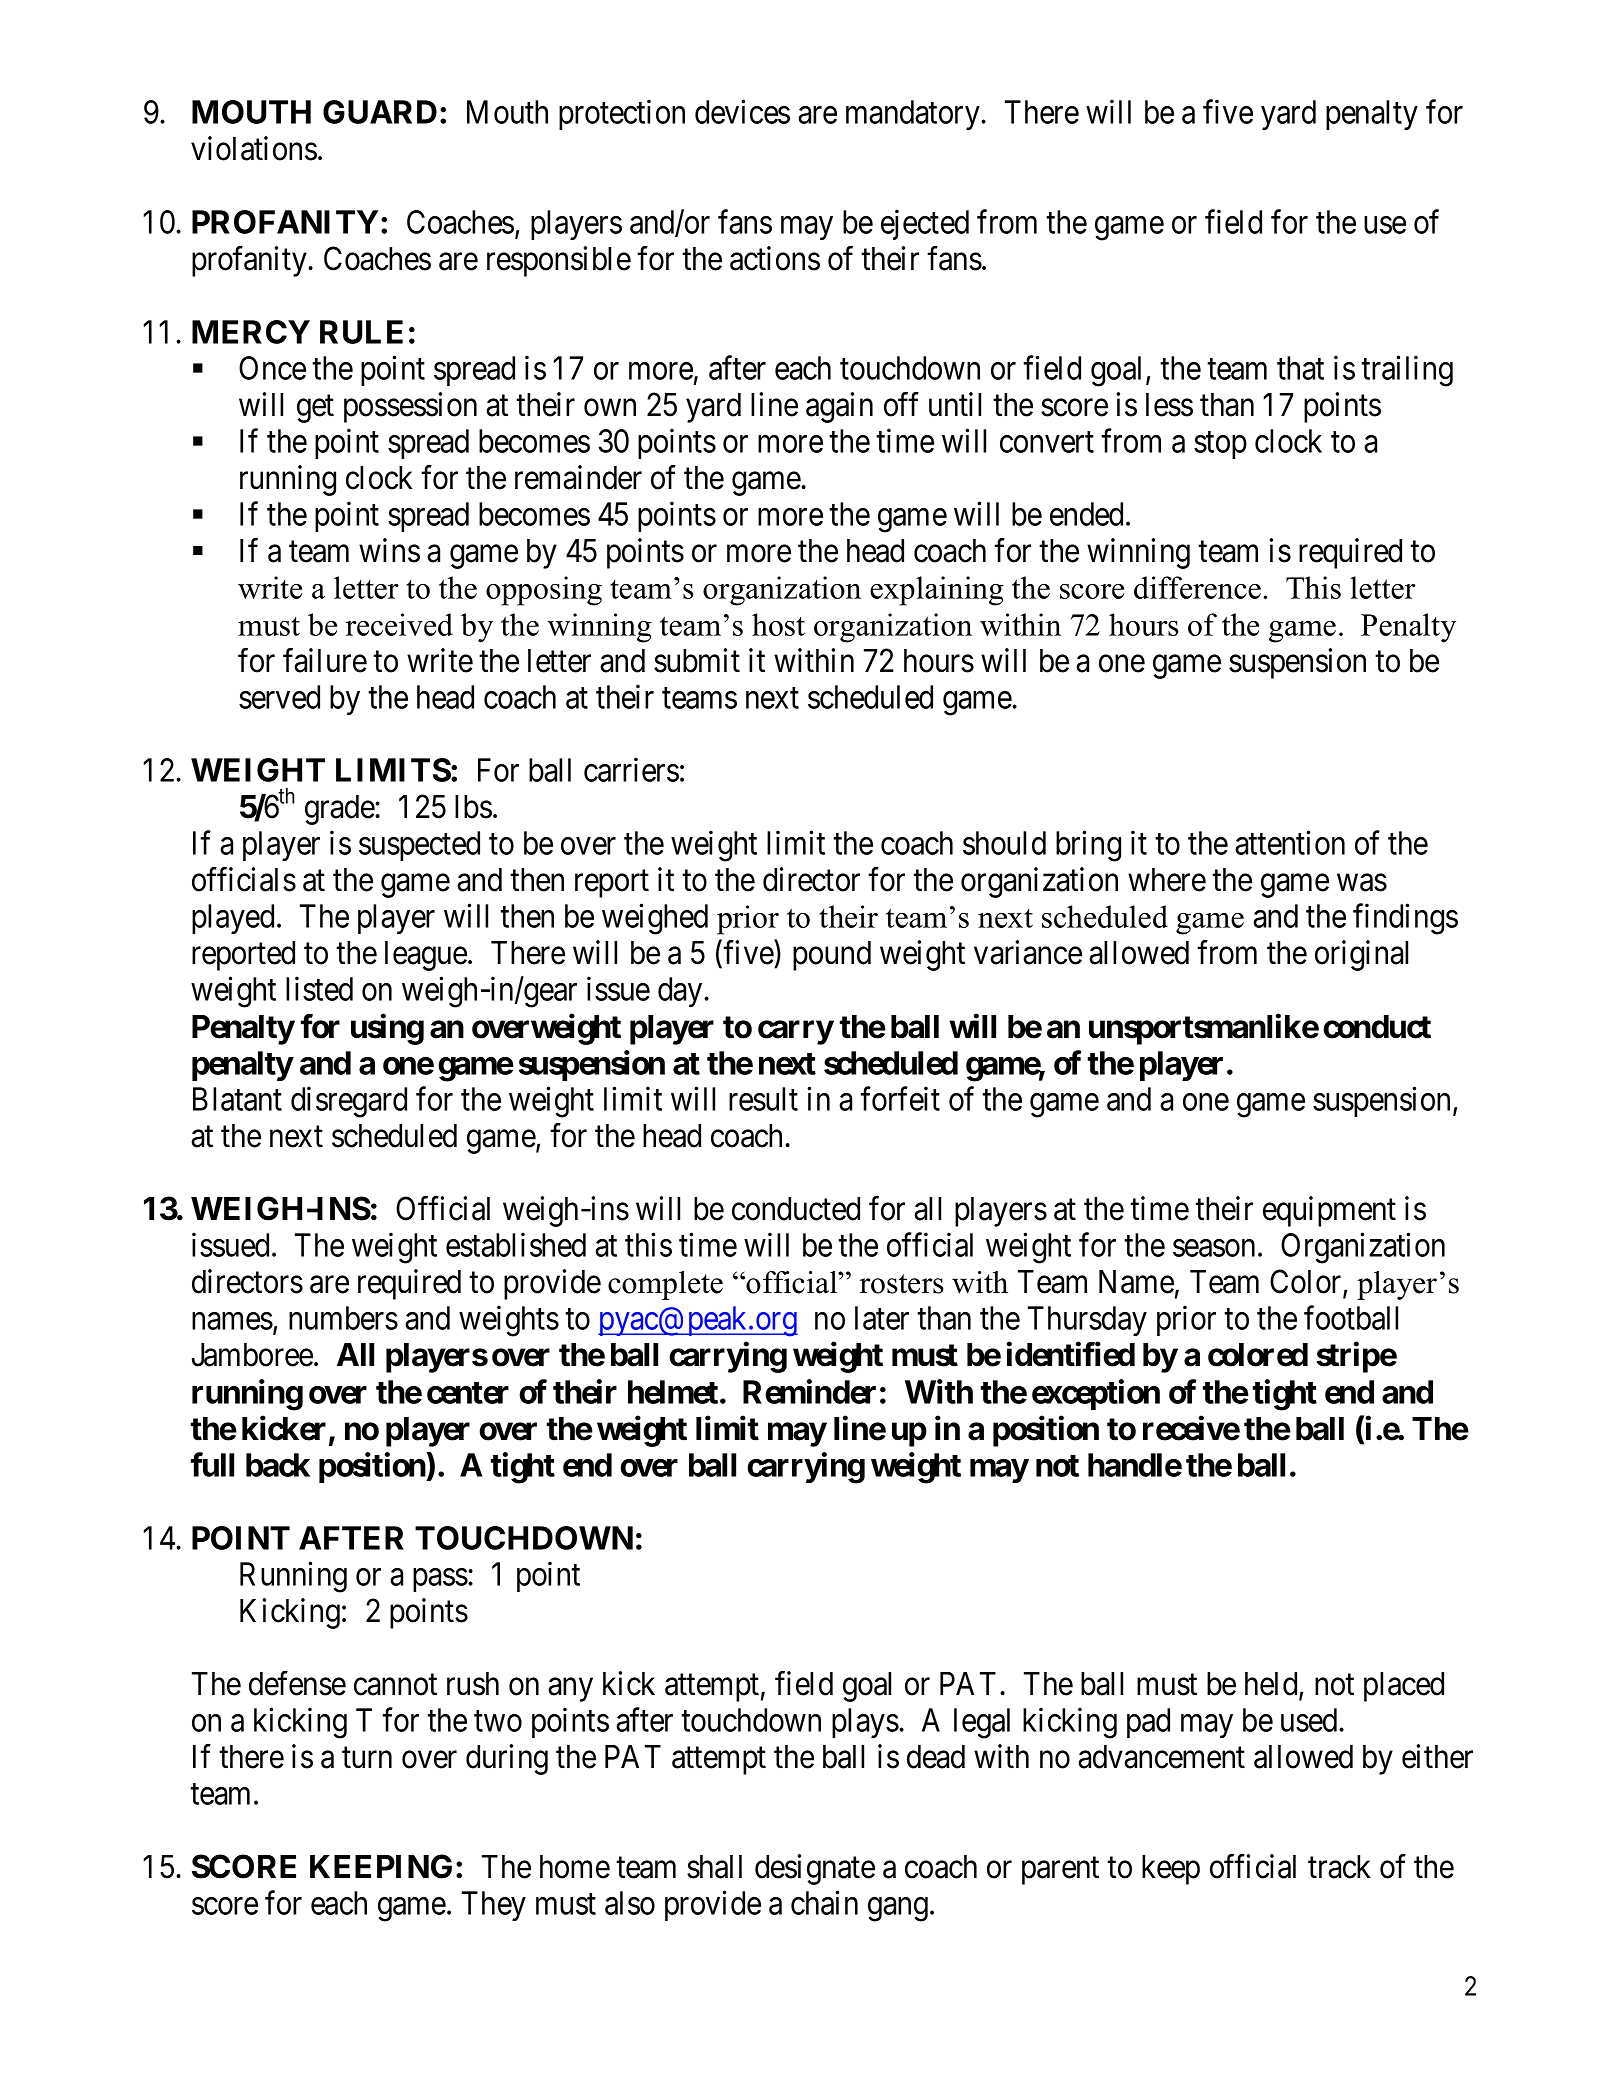 This page has height=2097, width=1620. Describe the element at coordinates (319, 989) in the page. I see `listed` at that location.
